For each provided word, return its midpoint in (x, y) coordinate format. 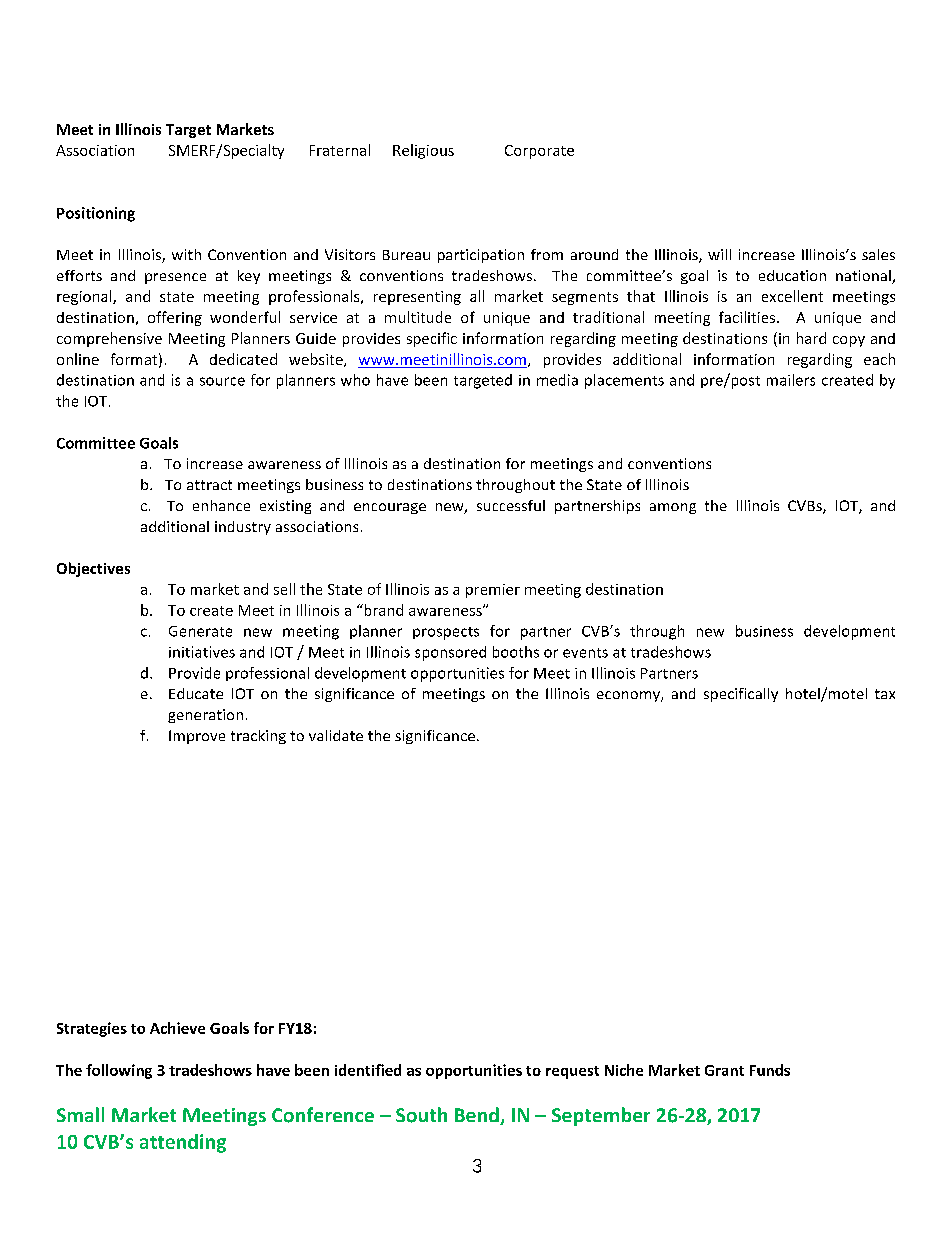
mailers (791, 380)
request (572, 1072)
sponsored (450, 653)
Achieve (177, 1028)
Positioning (96, 214)
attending (183, 1143)
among (673, 508)
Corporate (539, 152)
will (719, 254)
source (222, 381)
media (557, 380)
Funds (770, 1070)
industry (243, 528)
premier (493, 591)
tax (885, 694)
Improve (197, 737)
